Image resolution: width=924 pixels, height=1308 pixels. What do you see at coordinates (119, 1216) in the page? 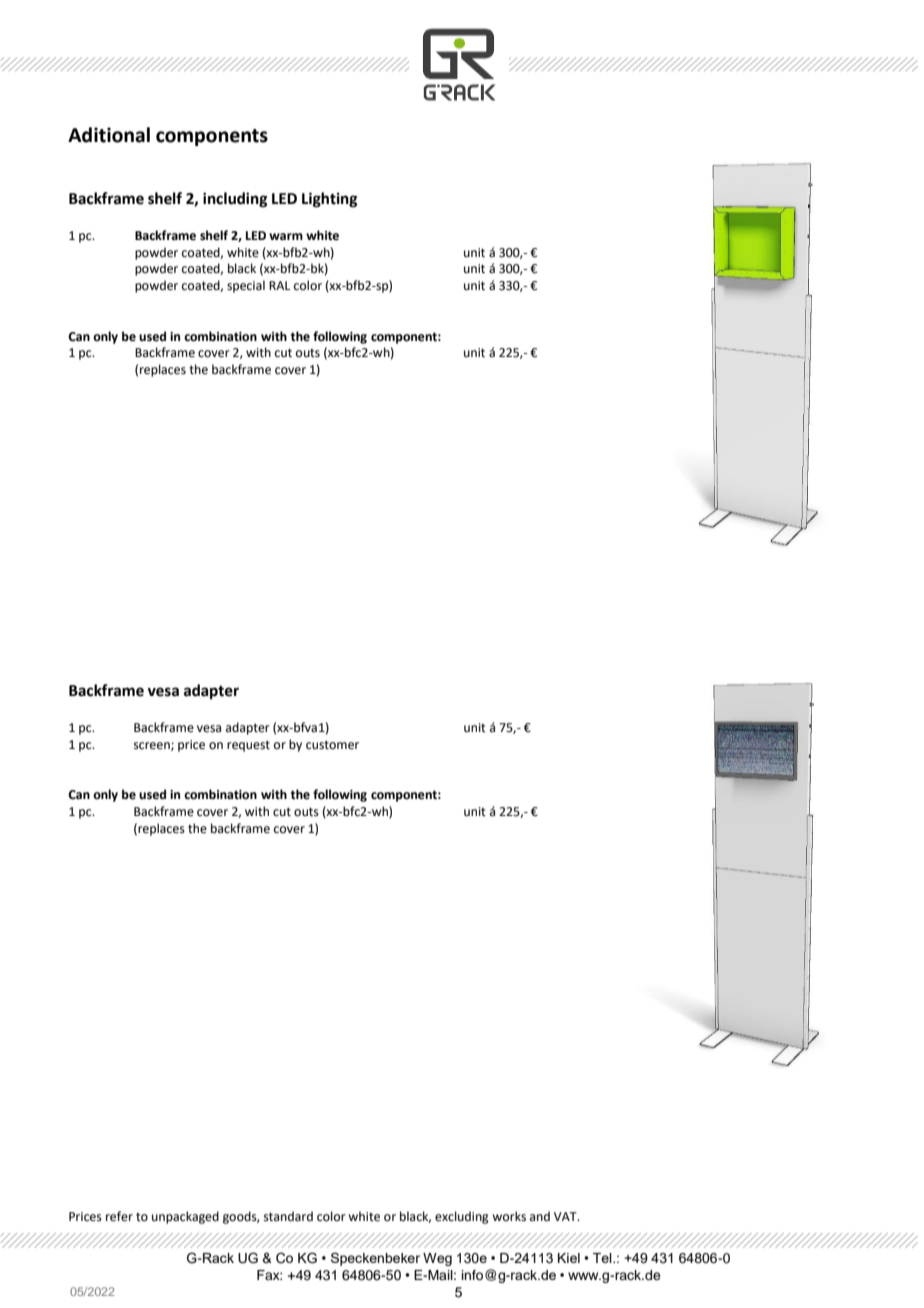
I see `refer` at bounding box center [119, 1216].
